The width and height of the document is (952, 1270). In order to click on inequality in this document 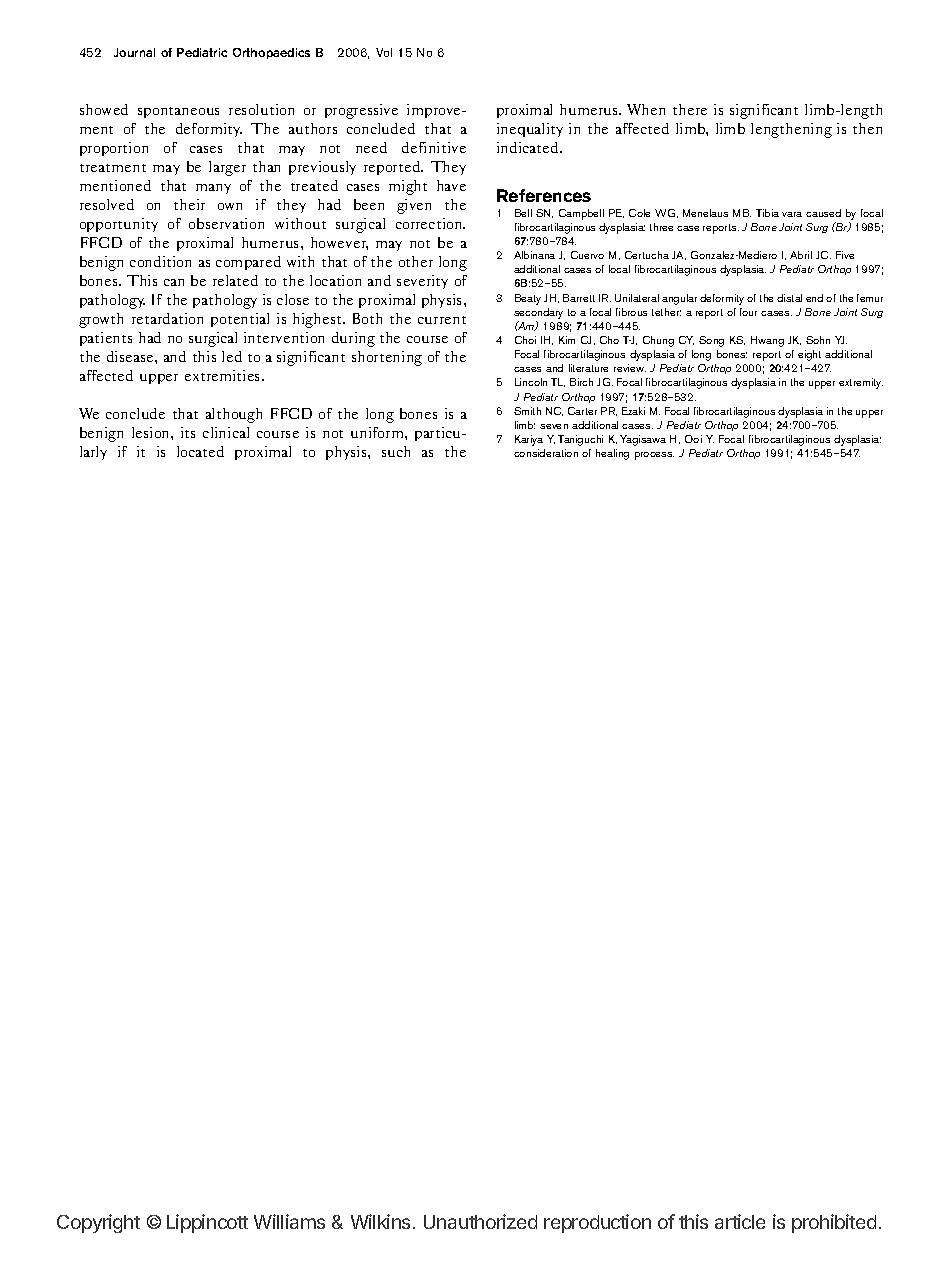, I will do `click(530, 130)`.
